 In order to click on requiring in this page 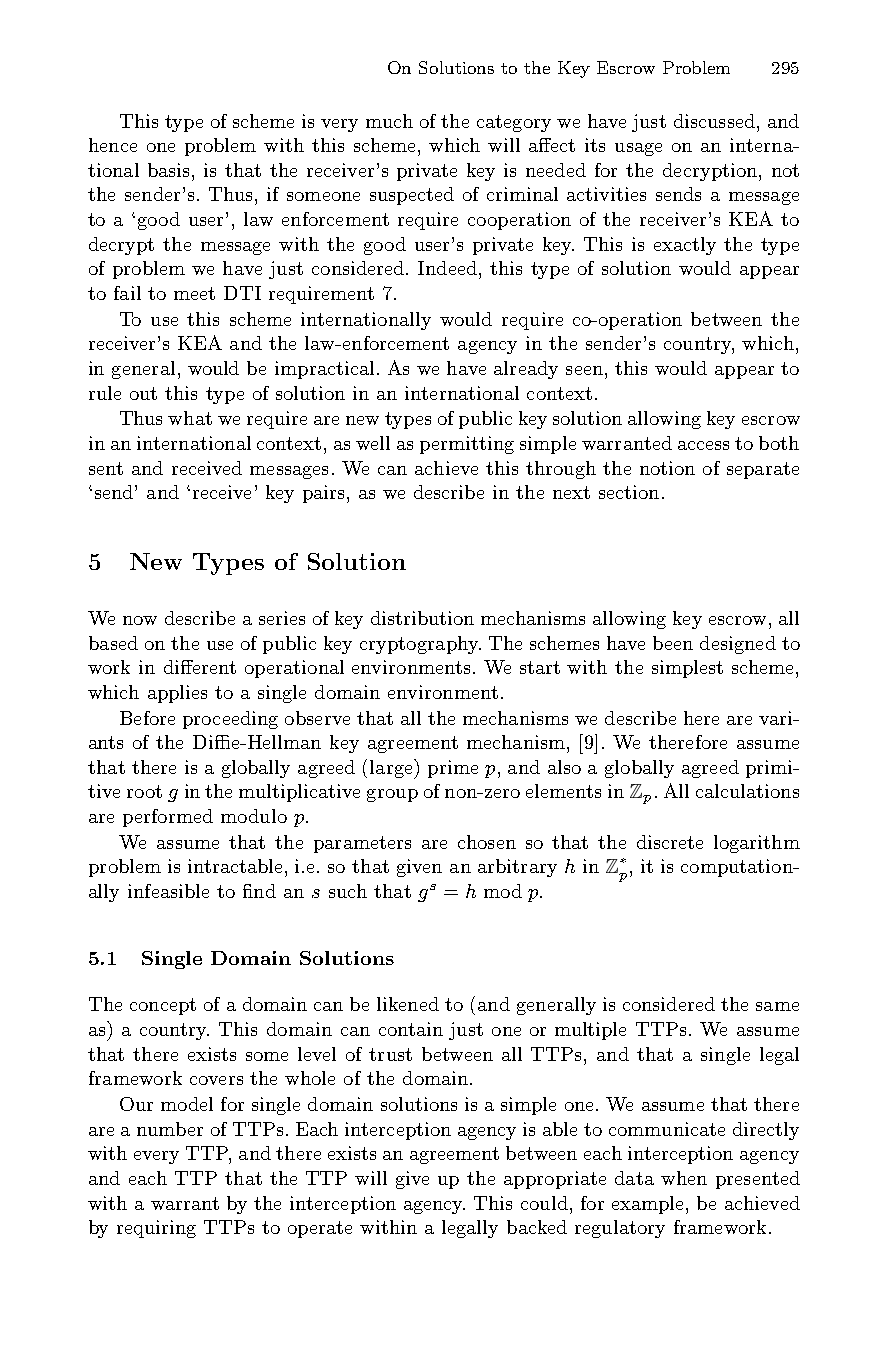, I will do `click(156, 1229)`.
